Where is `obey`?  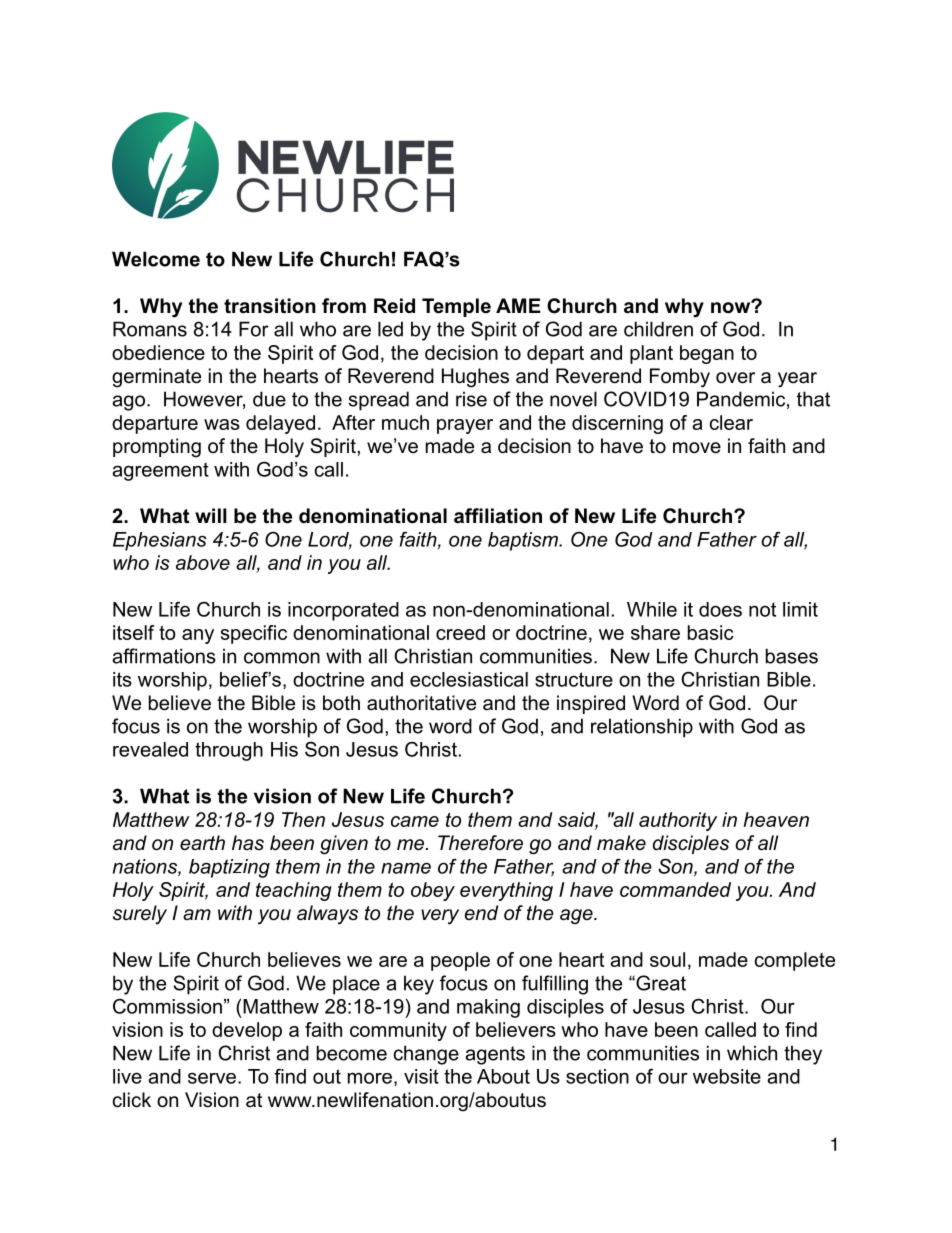
obey is located at coordinates (433, 891).
